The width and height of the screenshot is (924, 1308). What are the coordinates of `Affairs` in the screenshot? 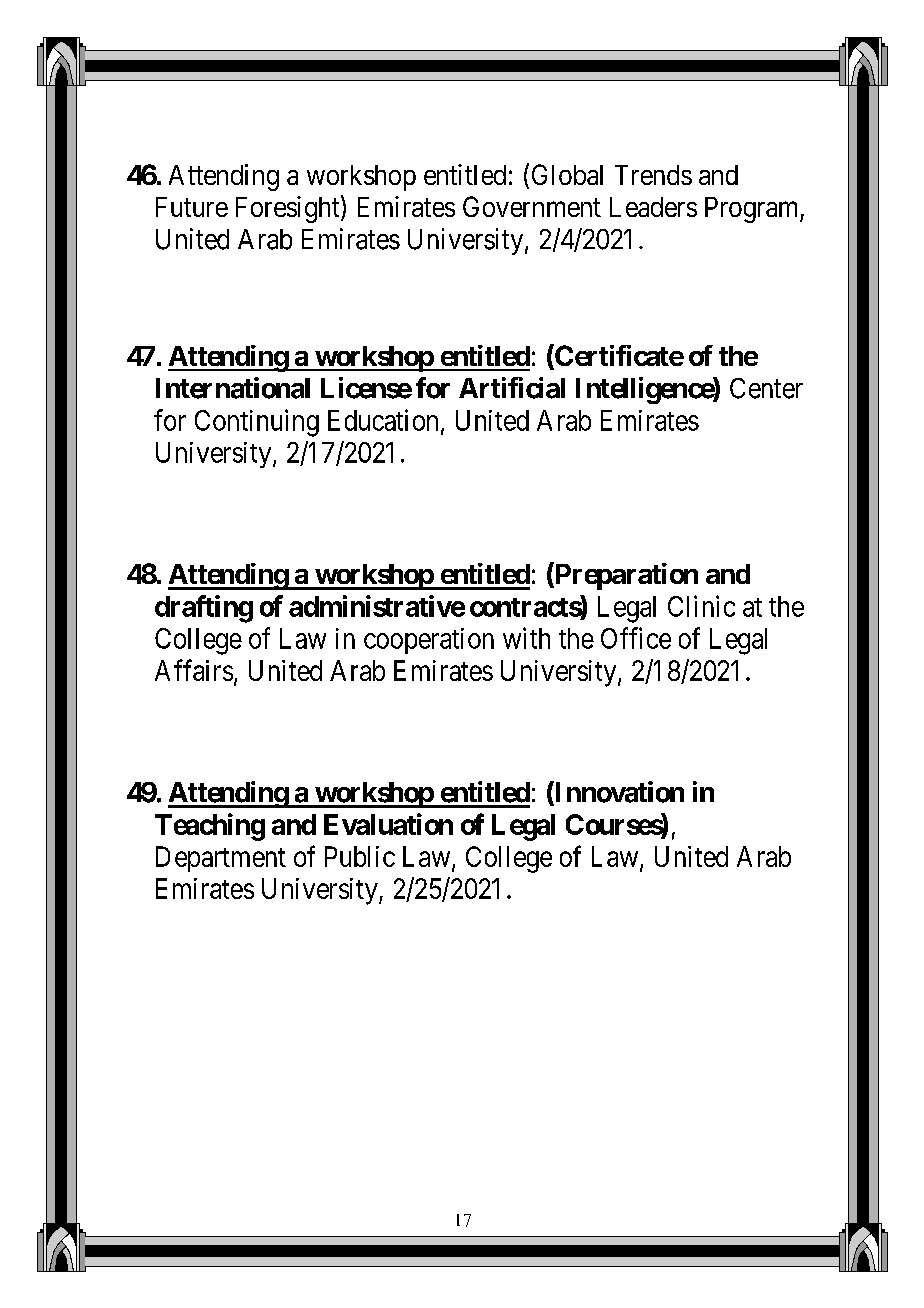 It's located at (194, 670).
